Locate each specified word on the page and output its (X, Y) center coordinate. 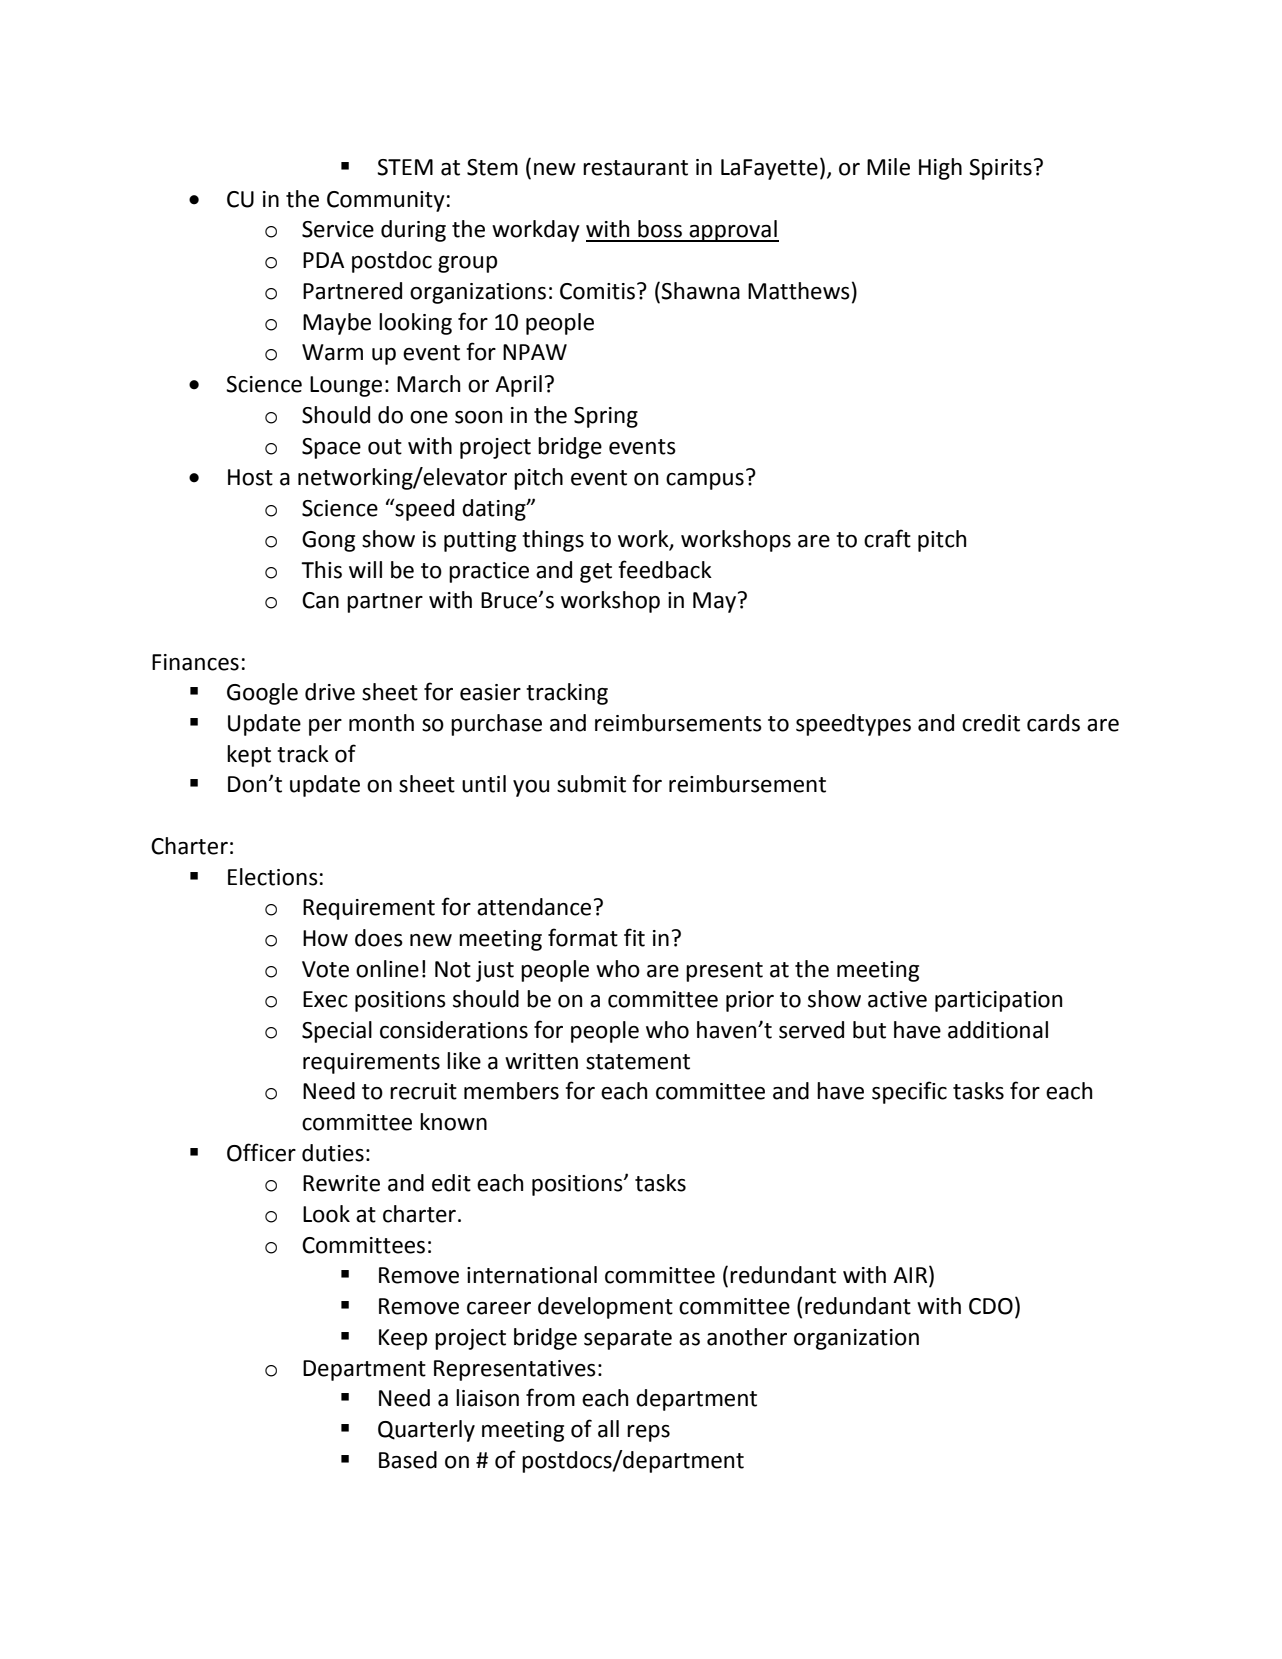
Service (338, 229)
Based (408, 1460)
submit (591, 784)
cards (1053, 723)
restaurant (635, 168)
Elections (273, 877)
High (940, 169)
